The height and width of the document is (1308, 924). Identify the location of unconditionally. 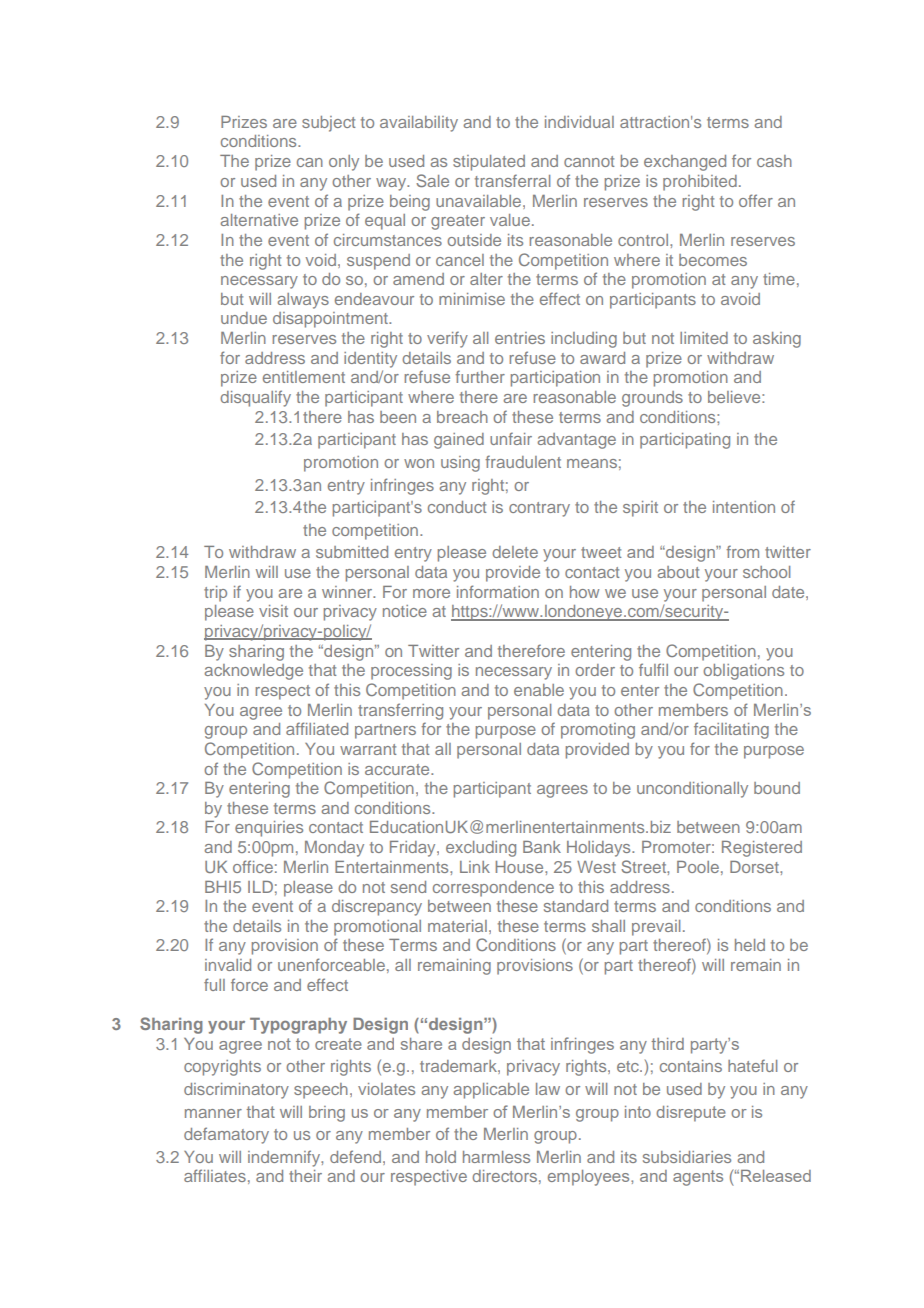
(692, 790).
